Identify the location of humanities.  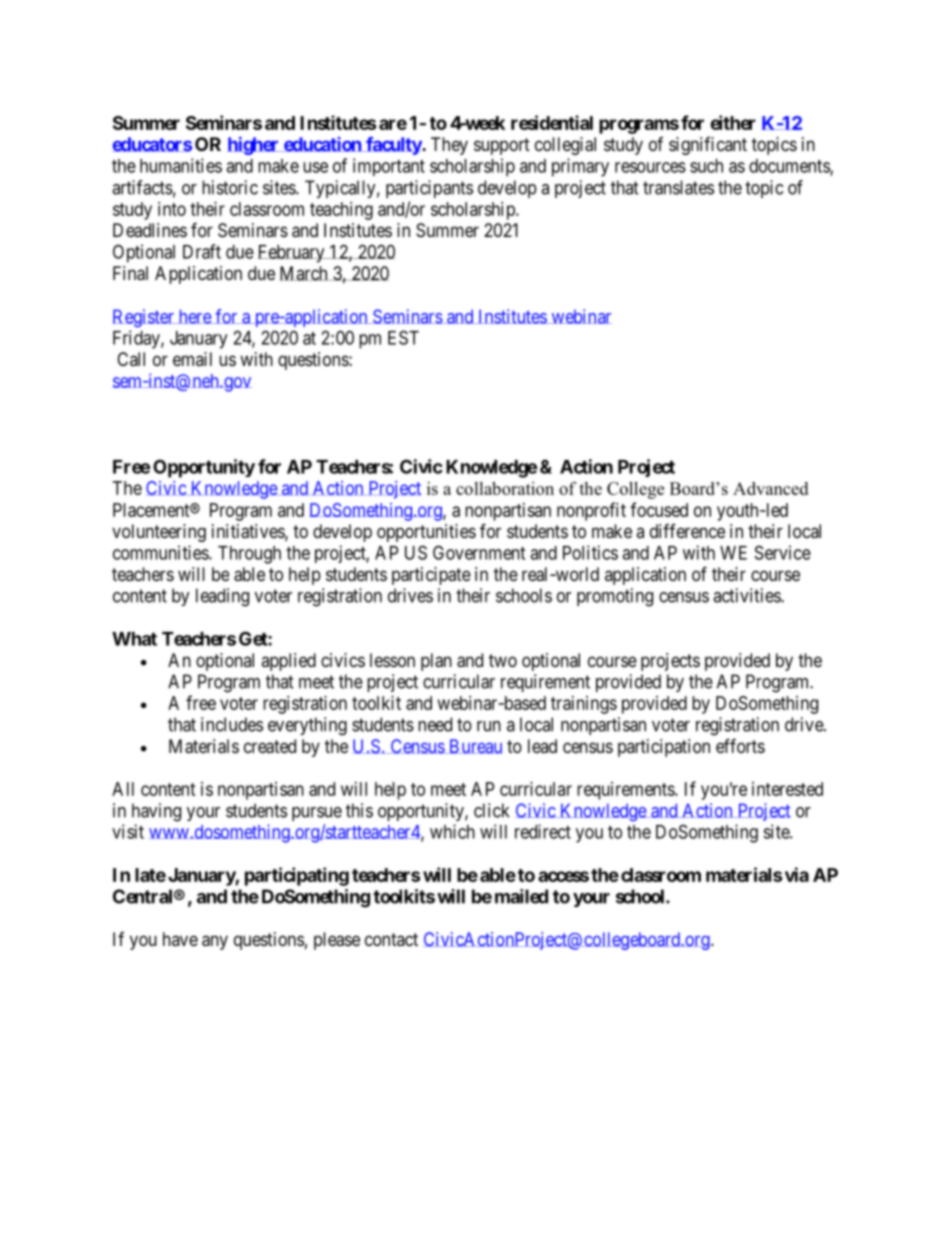
(181, 165).
